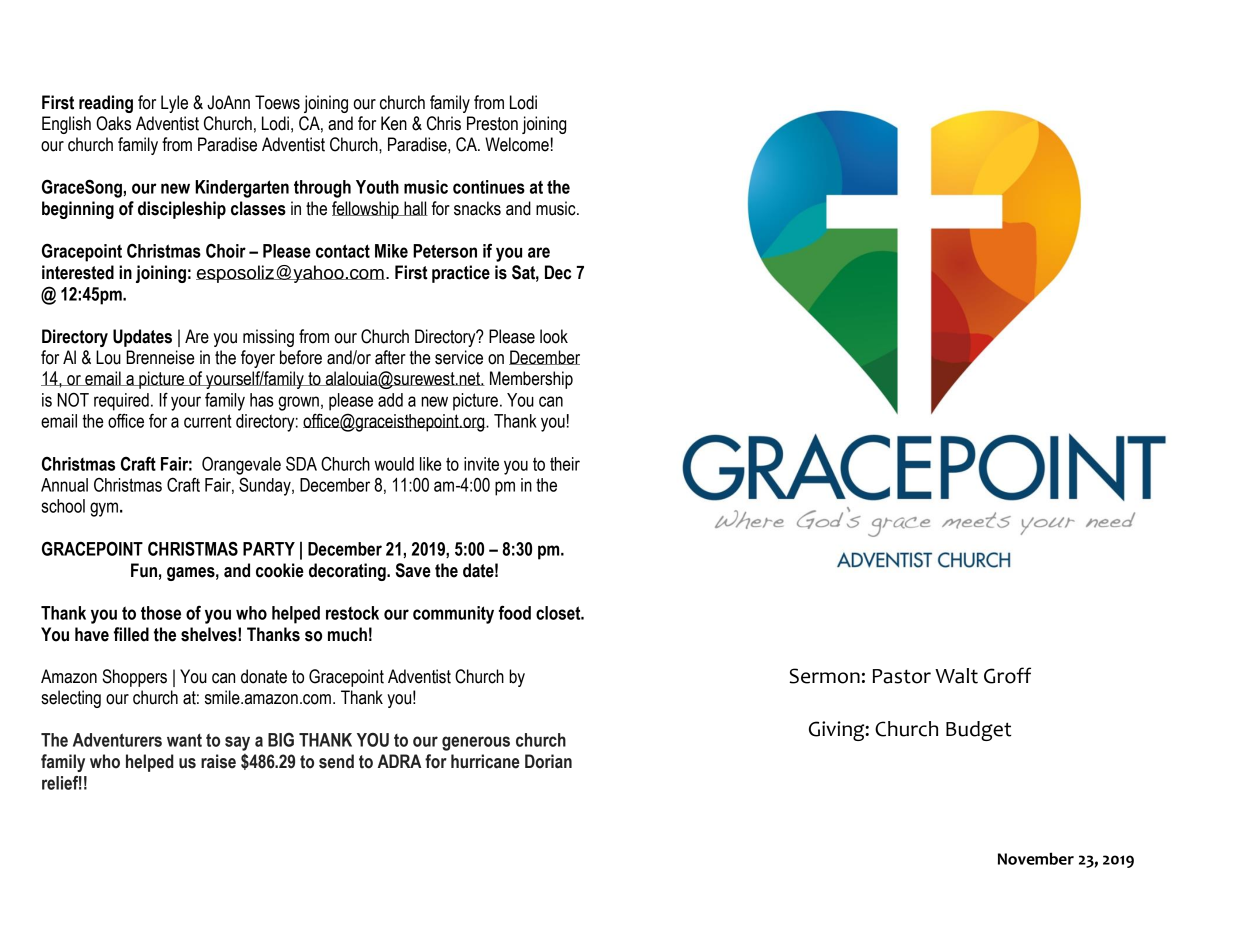  What do you see at coordinates (531, 380) in the image?
I see `Membership` at bounding box center [531, 380].
